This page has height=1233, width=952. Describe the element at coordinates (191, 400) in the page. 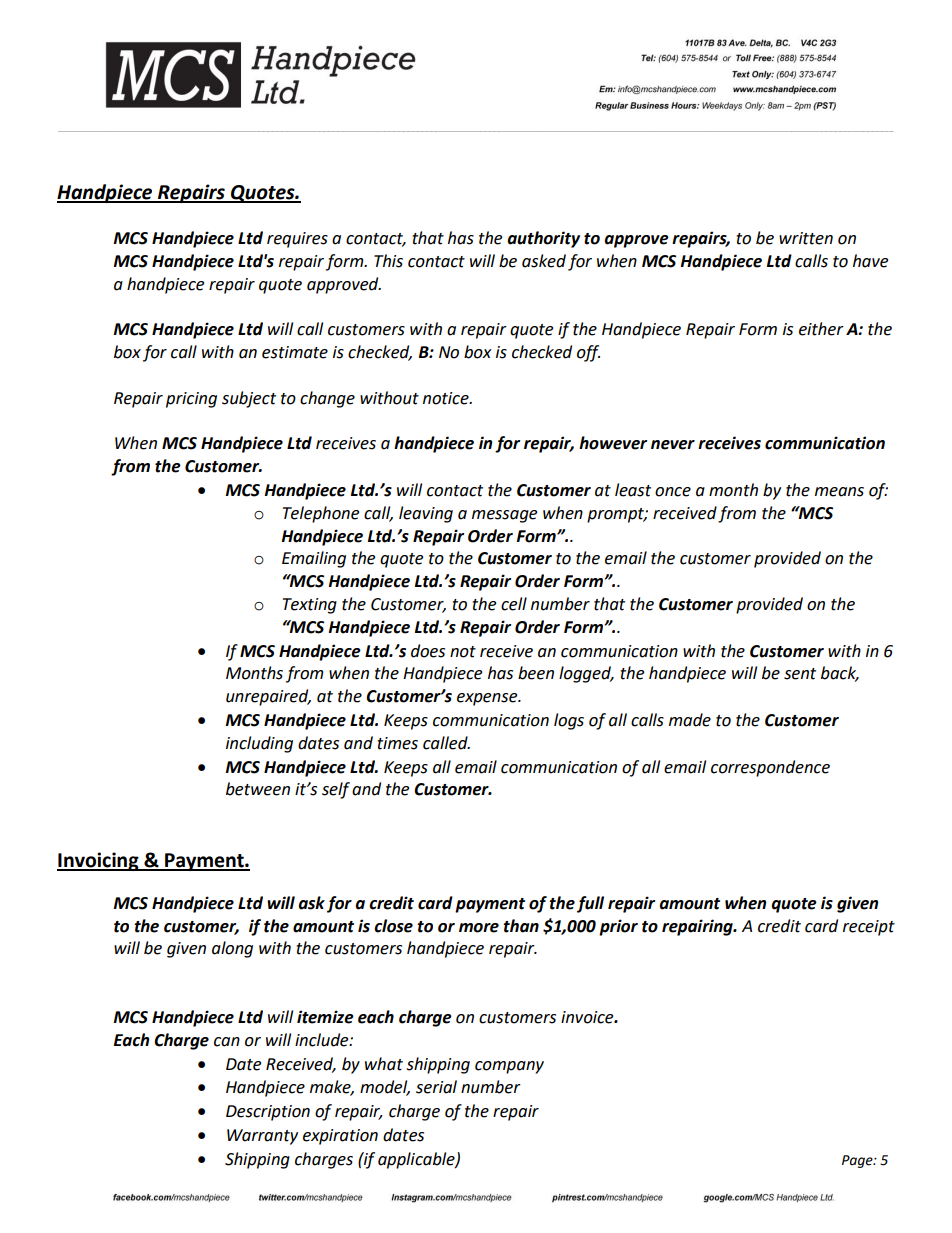

I see `pricing` at that location.
